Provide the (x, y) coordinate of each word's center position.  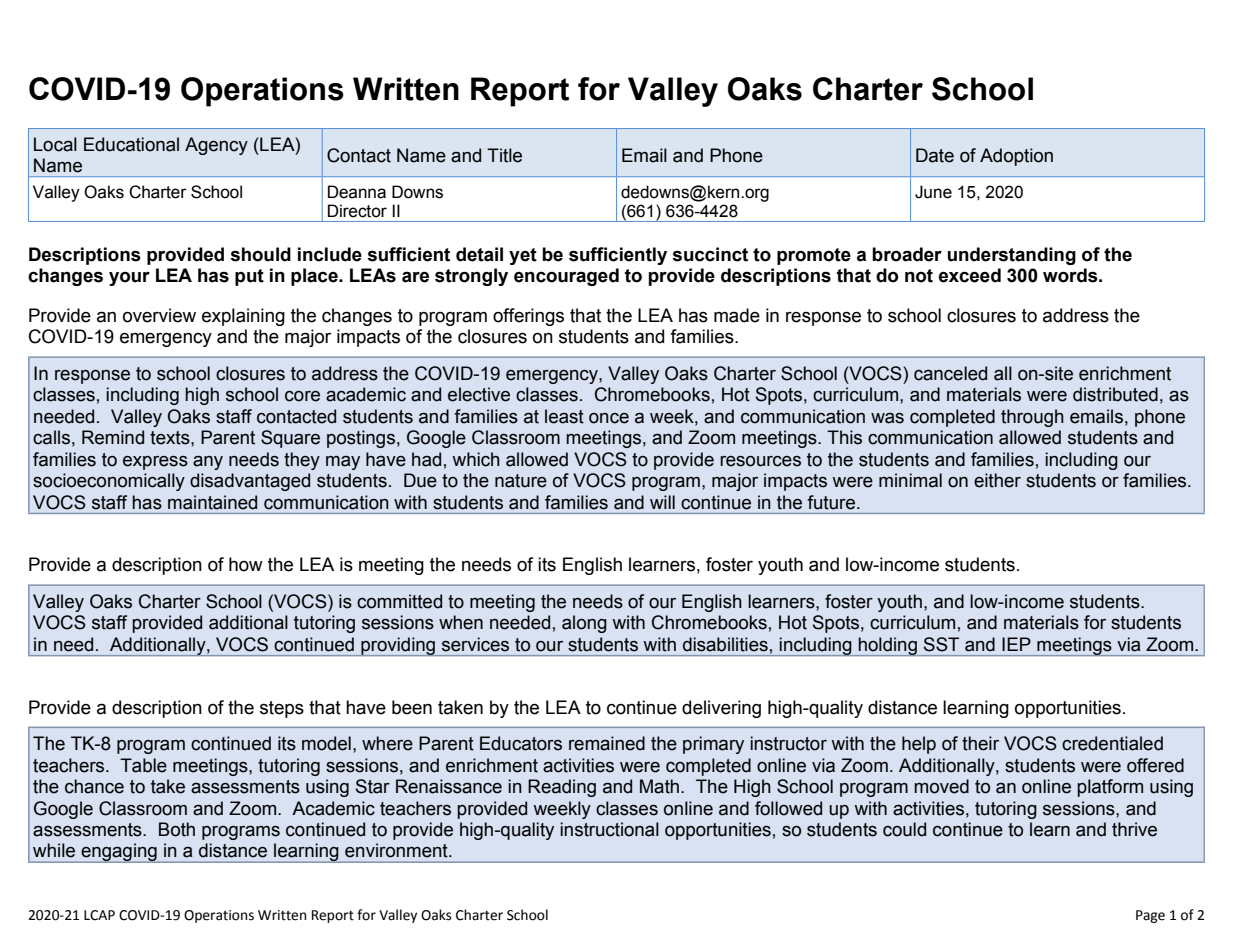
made (737, 315)
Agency (216, 146)
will (662, 502)
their (980, 743)
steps (282, 709)
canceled (950, 373)
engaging (119, 853)
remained (607, 743)
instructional (609, 829)
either (997, 480)
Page (1150, 916)
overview (159, 315)
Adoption (1016, 157)
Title (504, 155)
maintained (212, 502)
